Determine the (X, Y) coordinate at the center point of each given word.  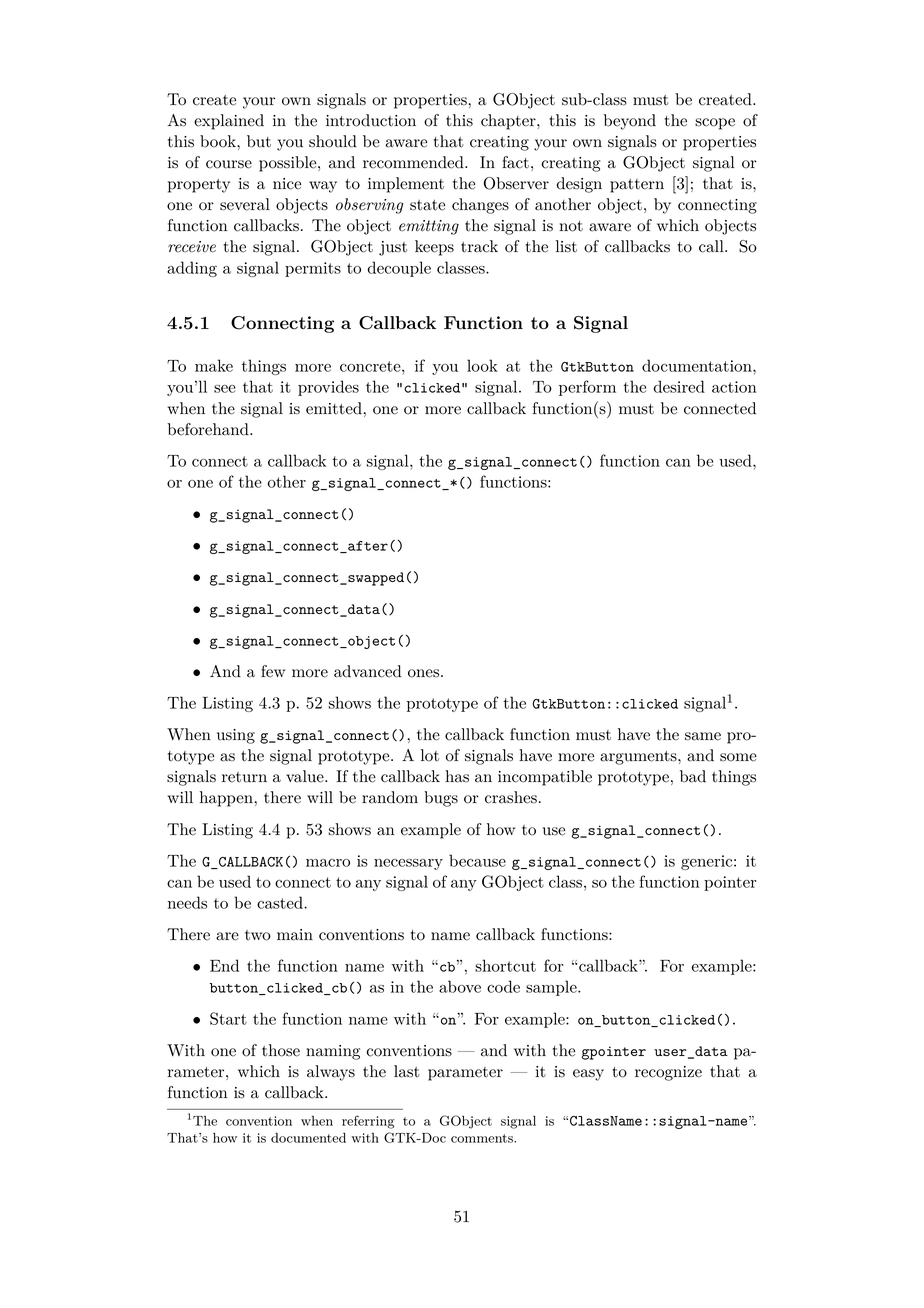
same (703, 736)
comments (483, 1138)
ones (423, 673)
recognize (668, 1073)
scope (715, 124)
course (229, 164)
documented (308, 1138)
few (273, 671)
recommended (414, 162)
